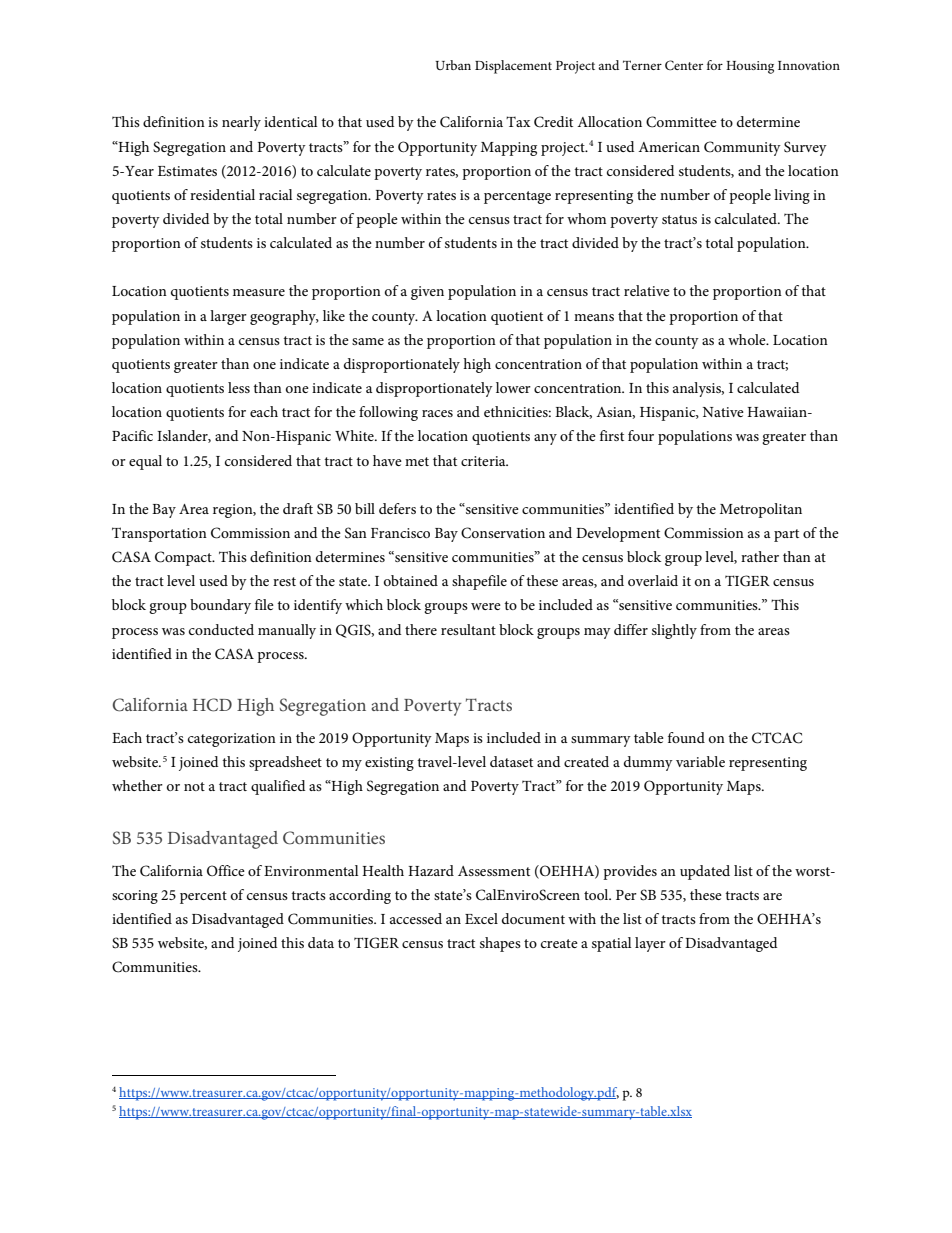  Describe the element at coordinates (389, 764) in the page. I see `existing` at that location.
